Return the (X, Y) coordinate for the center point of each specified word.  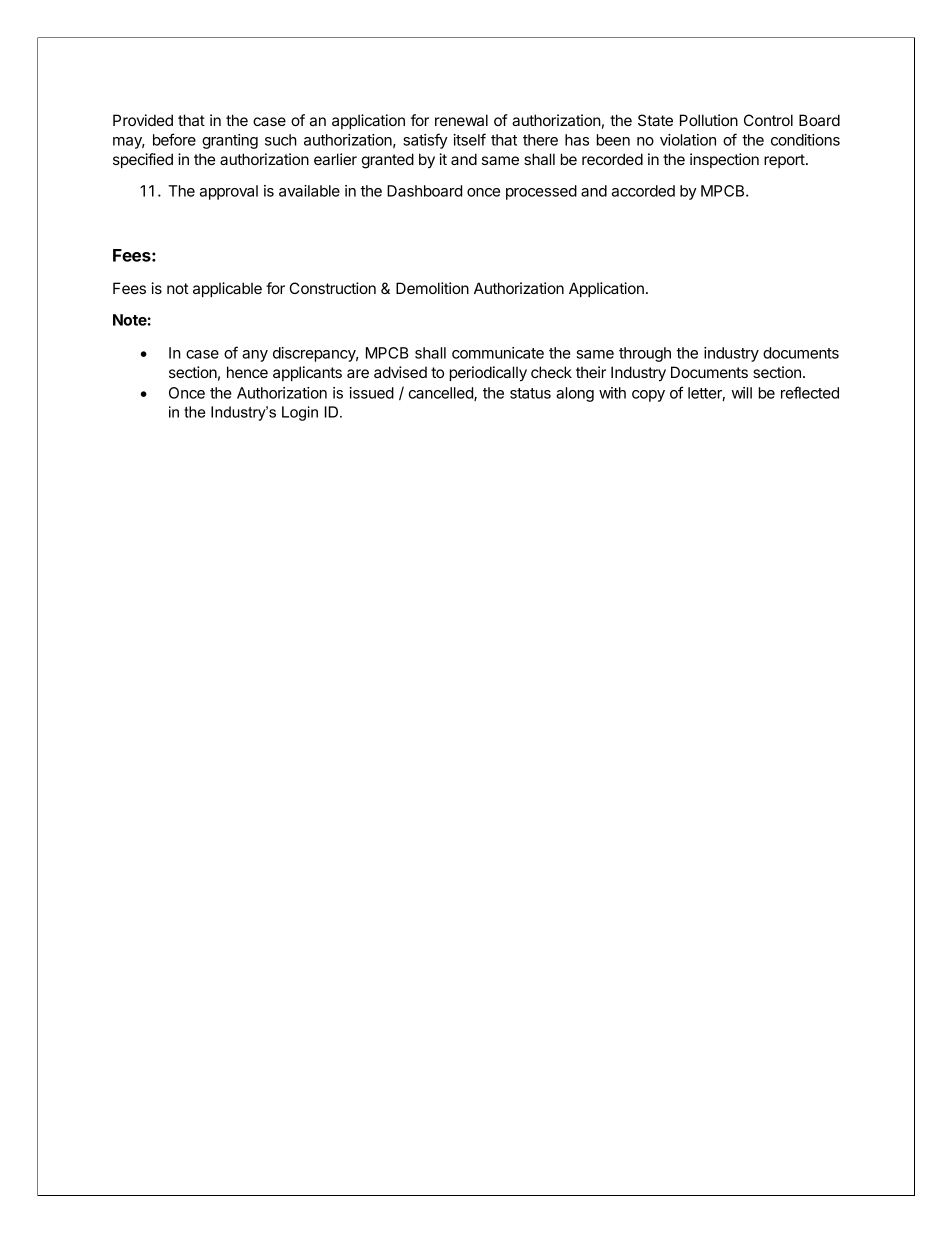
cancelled (442, 394)
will (742, 393)
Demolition (432, 288)
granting (230, 141)
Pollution (709, 120)
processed (541, 192)
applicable (227, 289)
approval (229, 192)
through (645, 354)
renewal (461, 120)
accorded (643, 191)
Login (300, 413)
